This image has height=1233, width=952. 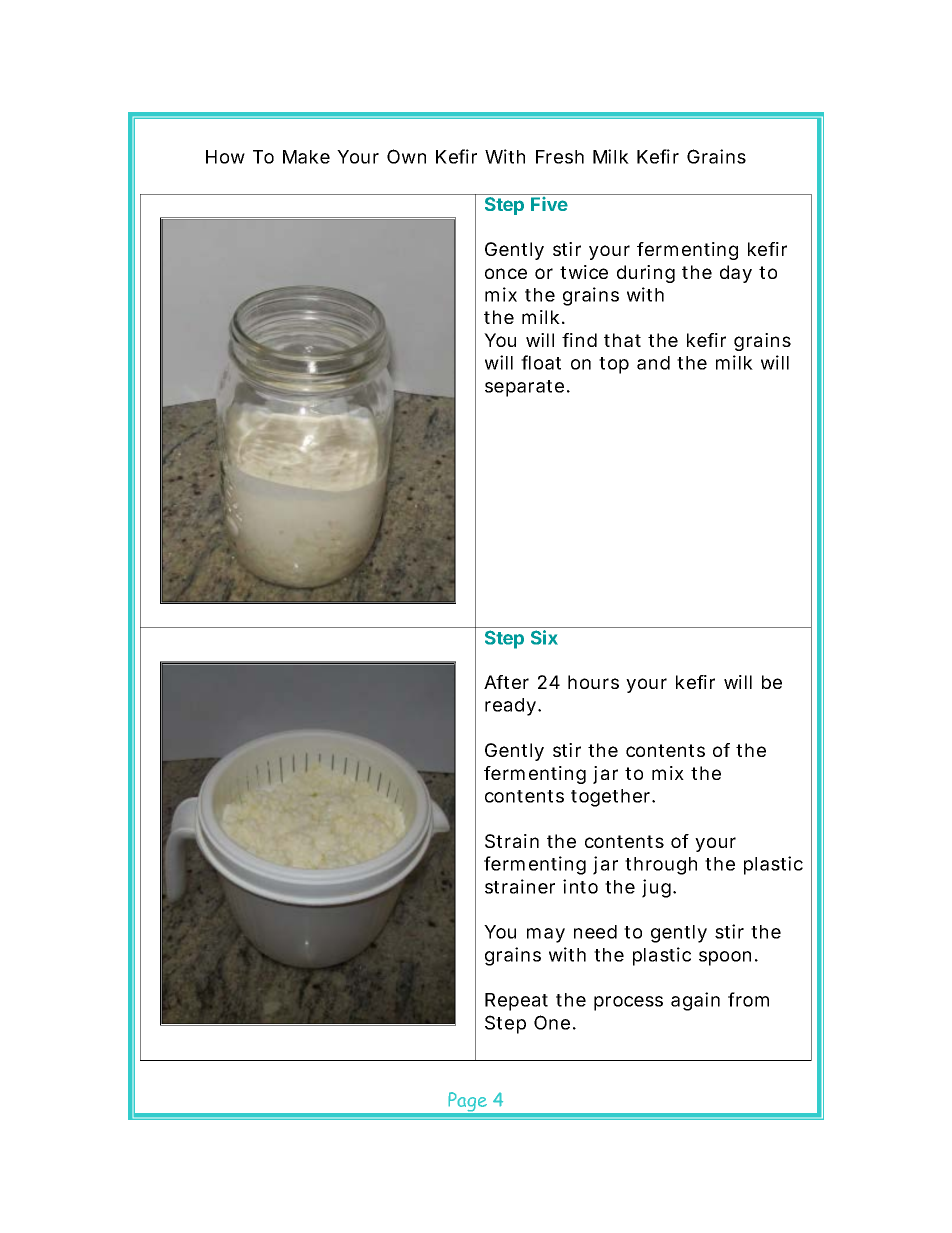 I want to click on After, so click(x=506, y=682).
